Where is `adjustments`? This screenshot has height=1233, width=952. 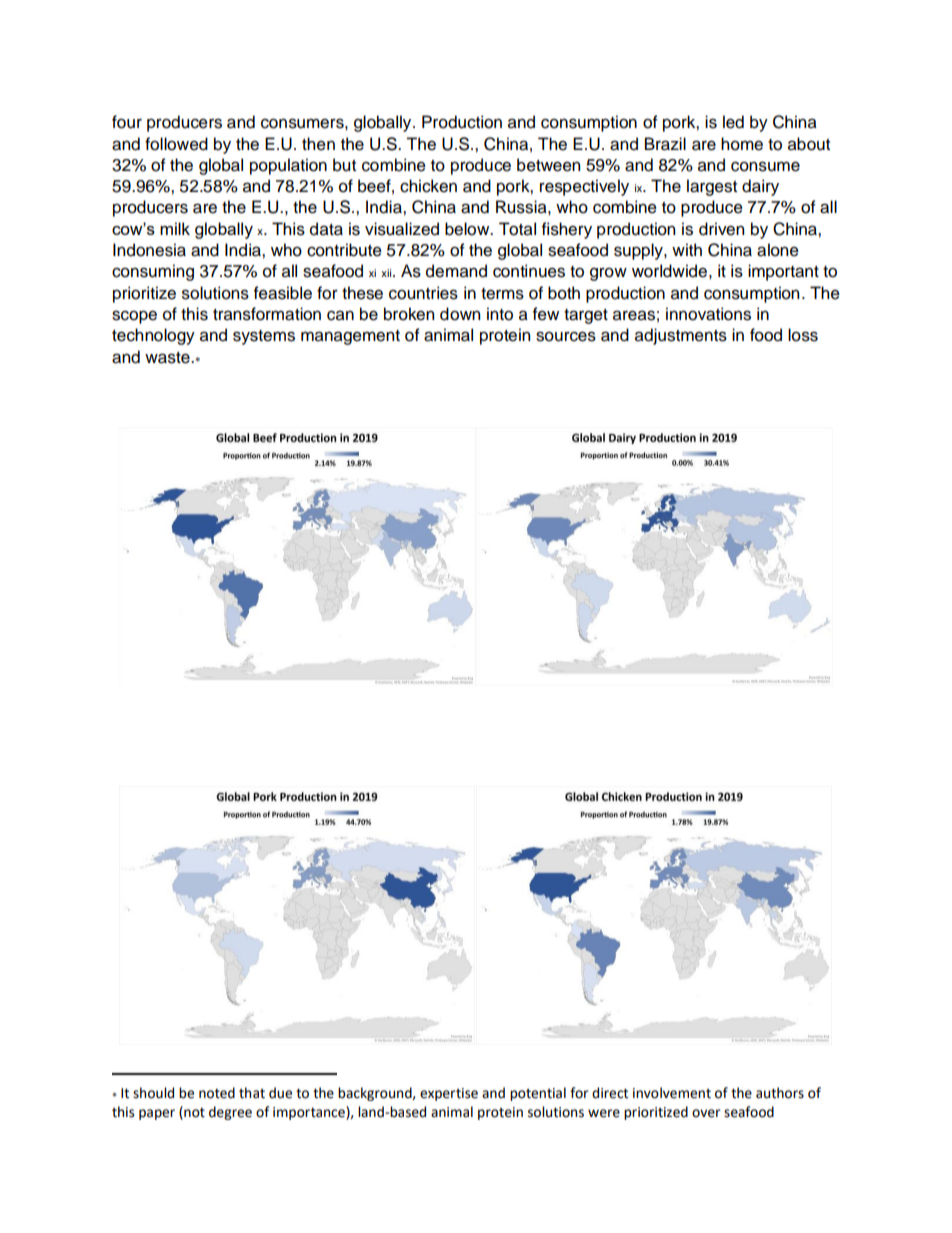 adjustments is located at coordinates (681, 336).
